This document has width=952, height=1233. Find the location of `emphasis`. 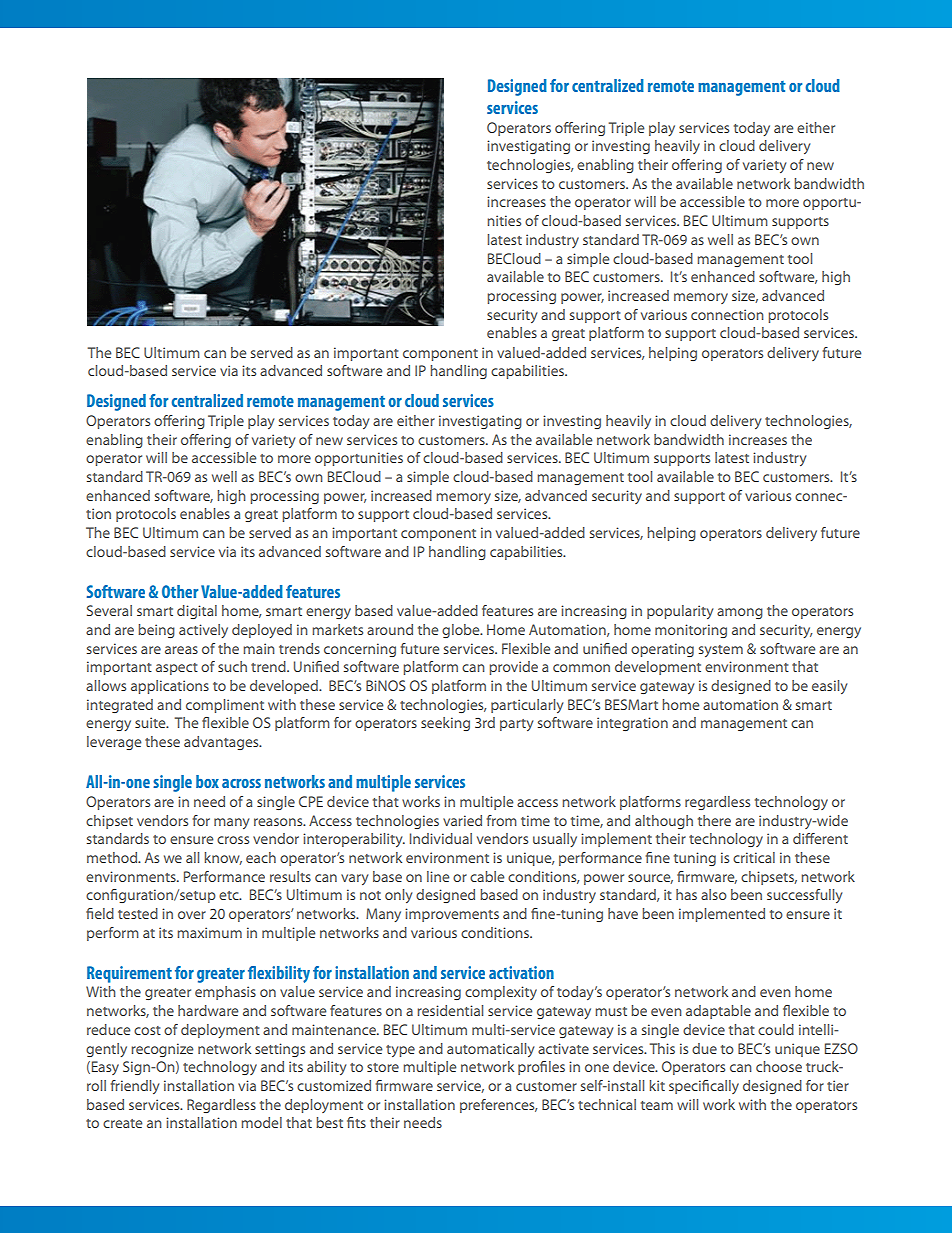

emphasis is located at coordinates (225, 993).
